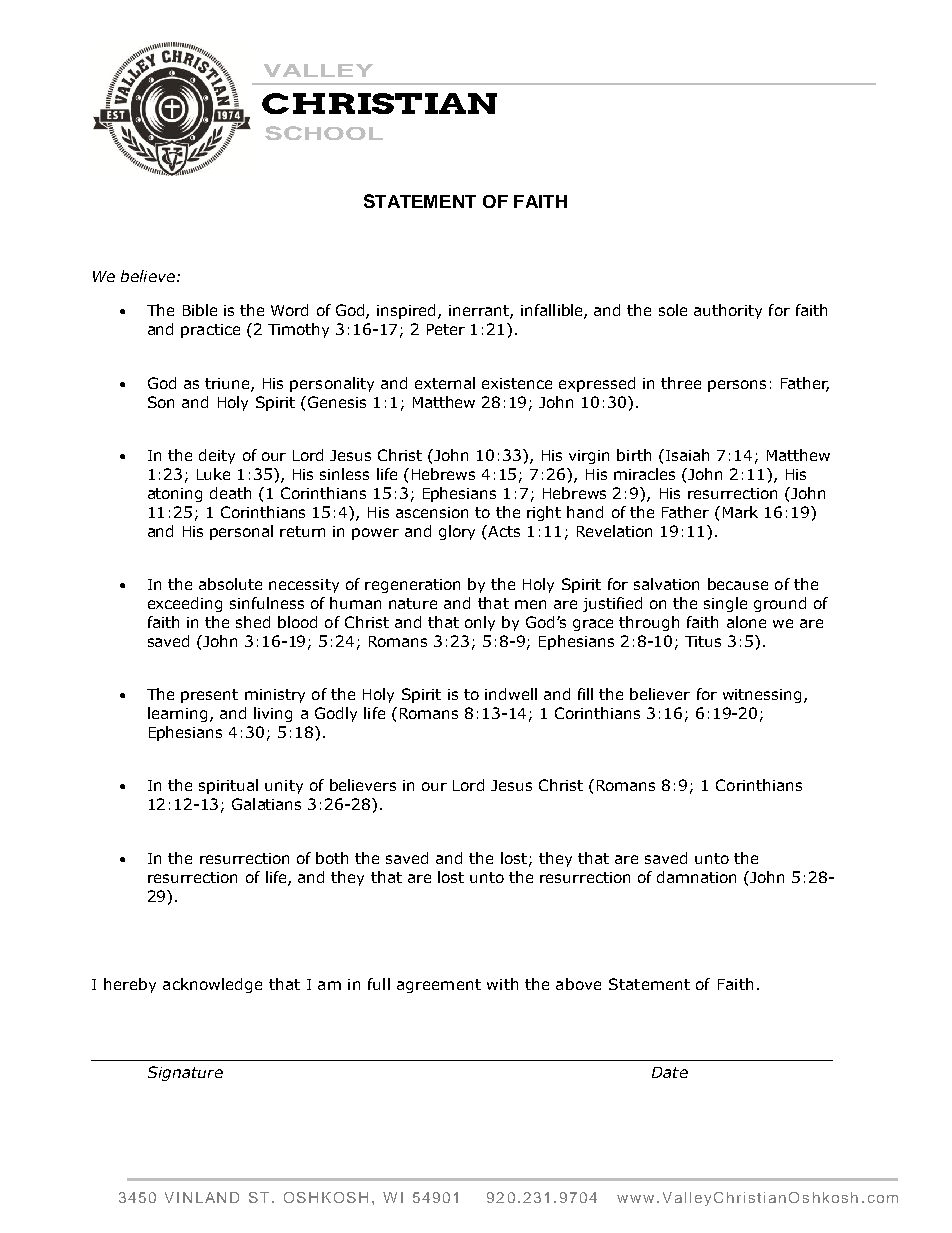 The height and width of the screenshot is (1233, 952). I want to click on witnessing, so click(762, 696).
